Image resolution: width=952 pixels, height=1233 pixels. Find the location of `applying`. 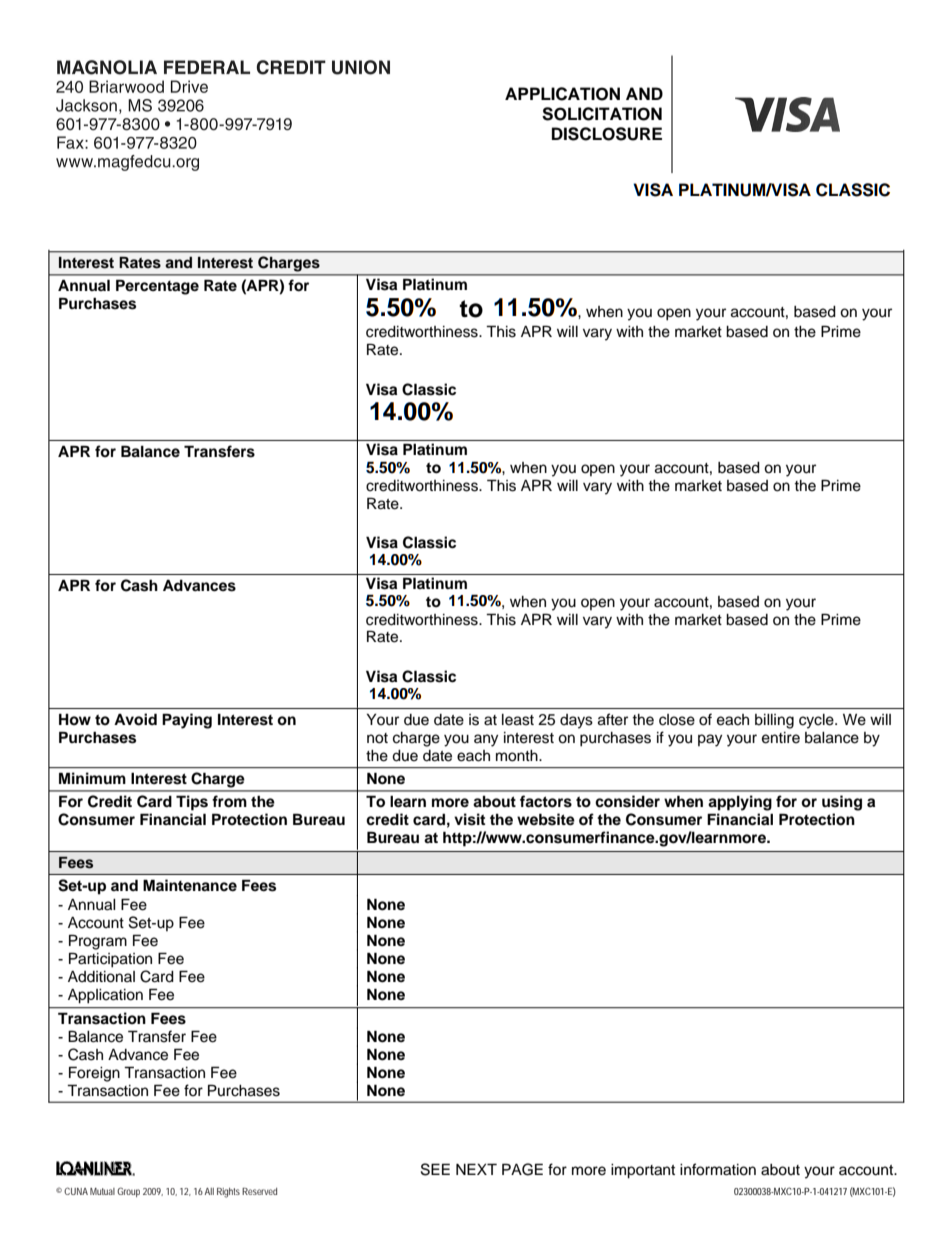

applying is located at coordinates (740, 803).
